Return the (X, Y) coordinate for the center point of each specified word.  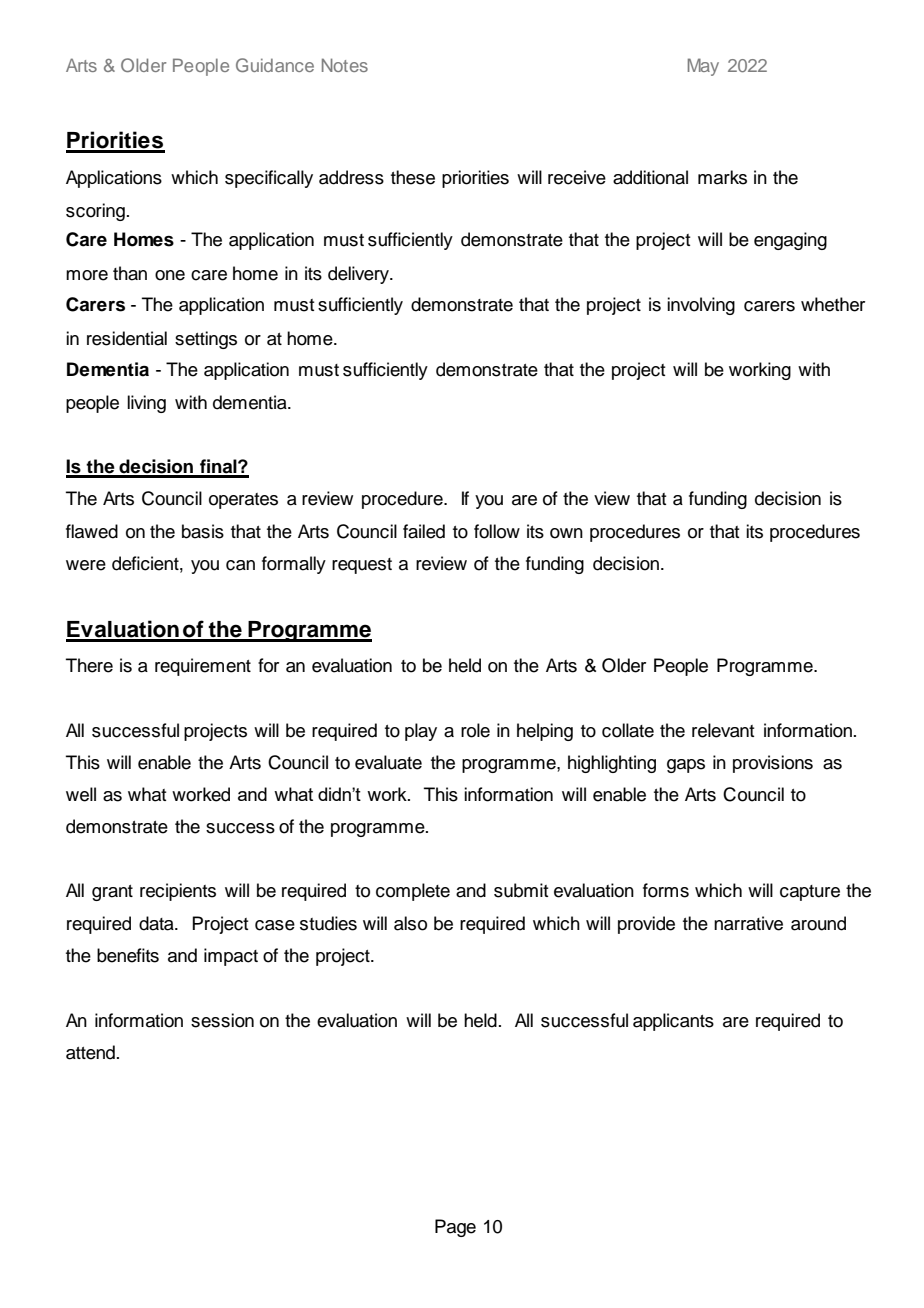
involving (701, 306)
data (157, 923)
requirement (203, 667)
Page (455, 1228)
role (475, 730)
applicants (673, 1022)
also (410, 923)
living (146, 404)
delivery (360, 275)
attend (90, 1052)
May (703, 67)
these (413, 177)
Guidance (275, 65)
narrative (748, 923)
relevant (723, 730)
